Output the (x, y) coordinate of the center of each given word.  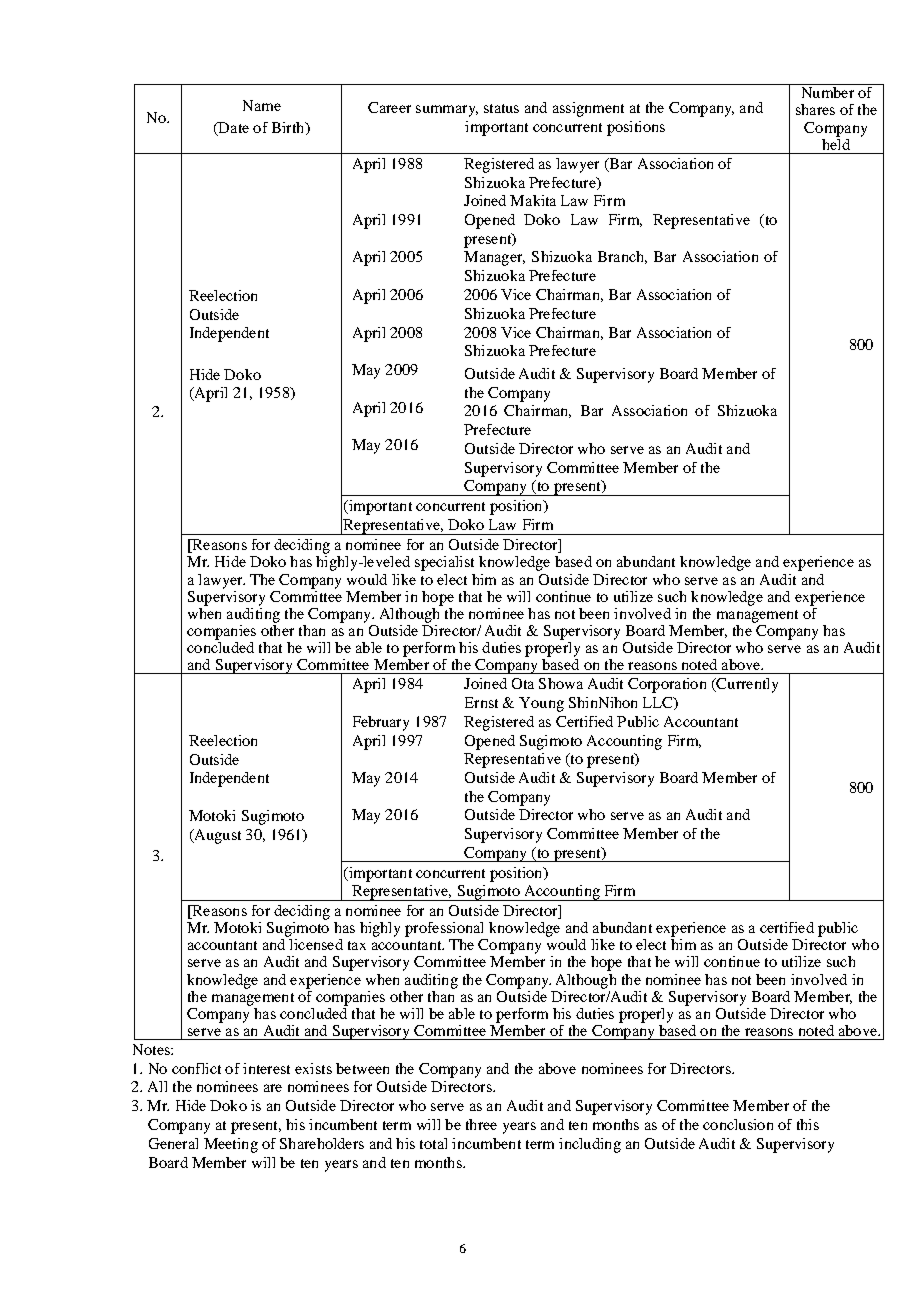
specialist (444, 563)
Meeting (231, 1145)
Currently (746, 685)
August (216, 836)
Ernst (481, 702)
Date (232, 129)
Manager (494, 258)
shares (815, 109)
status (501, 108)
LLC (659, 703)
